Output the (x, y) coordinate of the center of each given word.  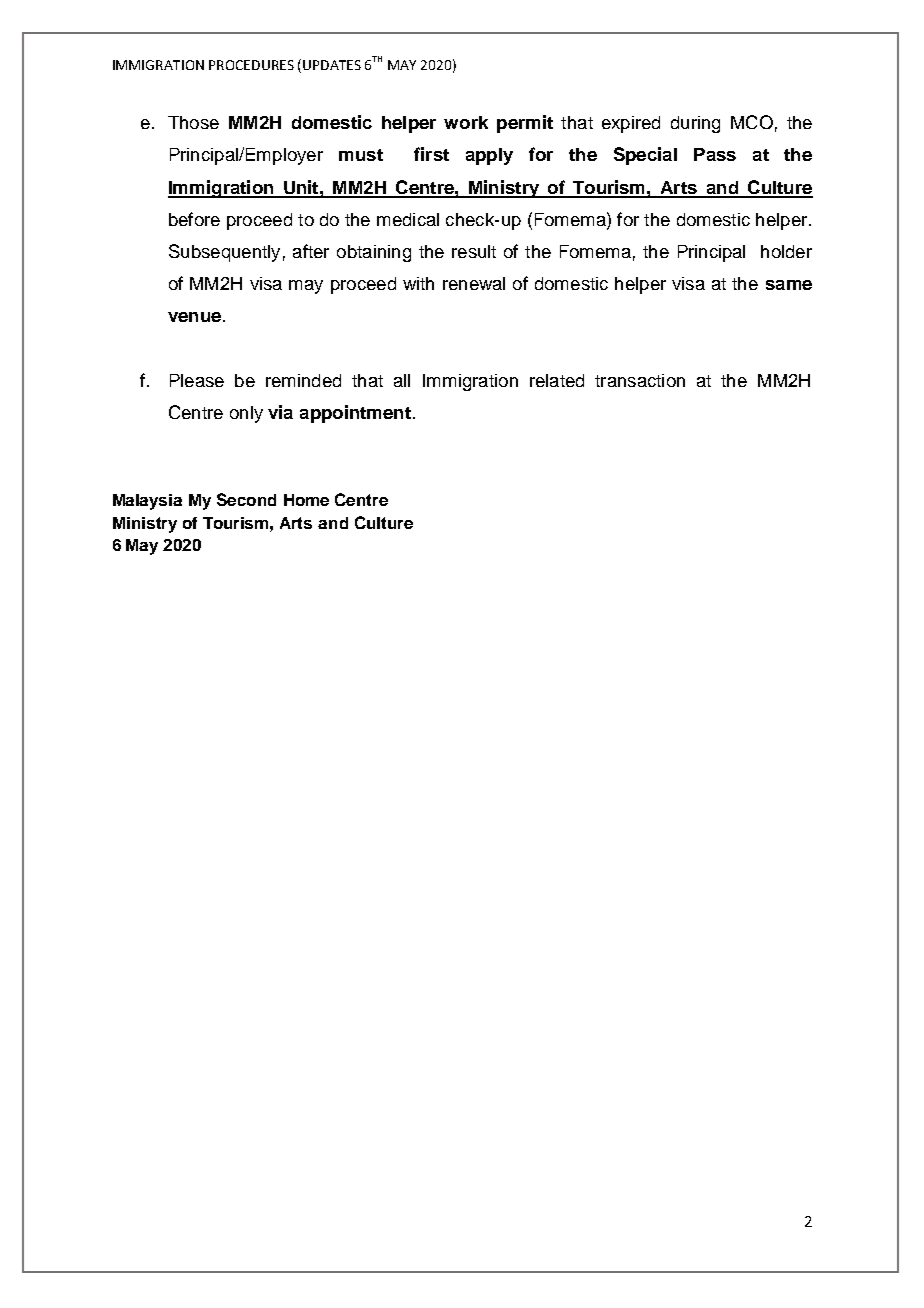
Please (197, 380)
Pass (715, 154)
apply (489, 156)
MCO (752, 122)
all (402, 380)
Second (246, 499)
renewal (474, 283)
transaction (640, 380)
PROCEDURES (251, 65)
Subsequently (224, 253)
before (194, 219)
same (789, 285)
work (466, 122)
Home (306, 500)
